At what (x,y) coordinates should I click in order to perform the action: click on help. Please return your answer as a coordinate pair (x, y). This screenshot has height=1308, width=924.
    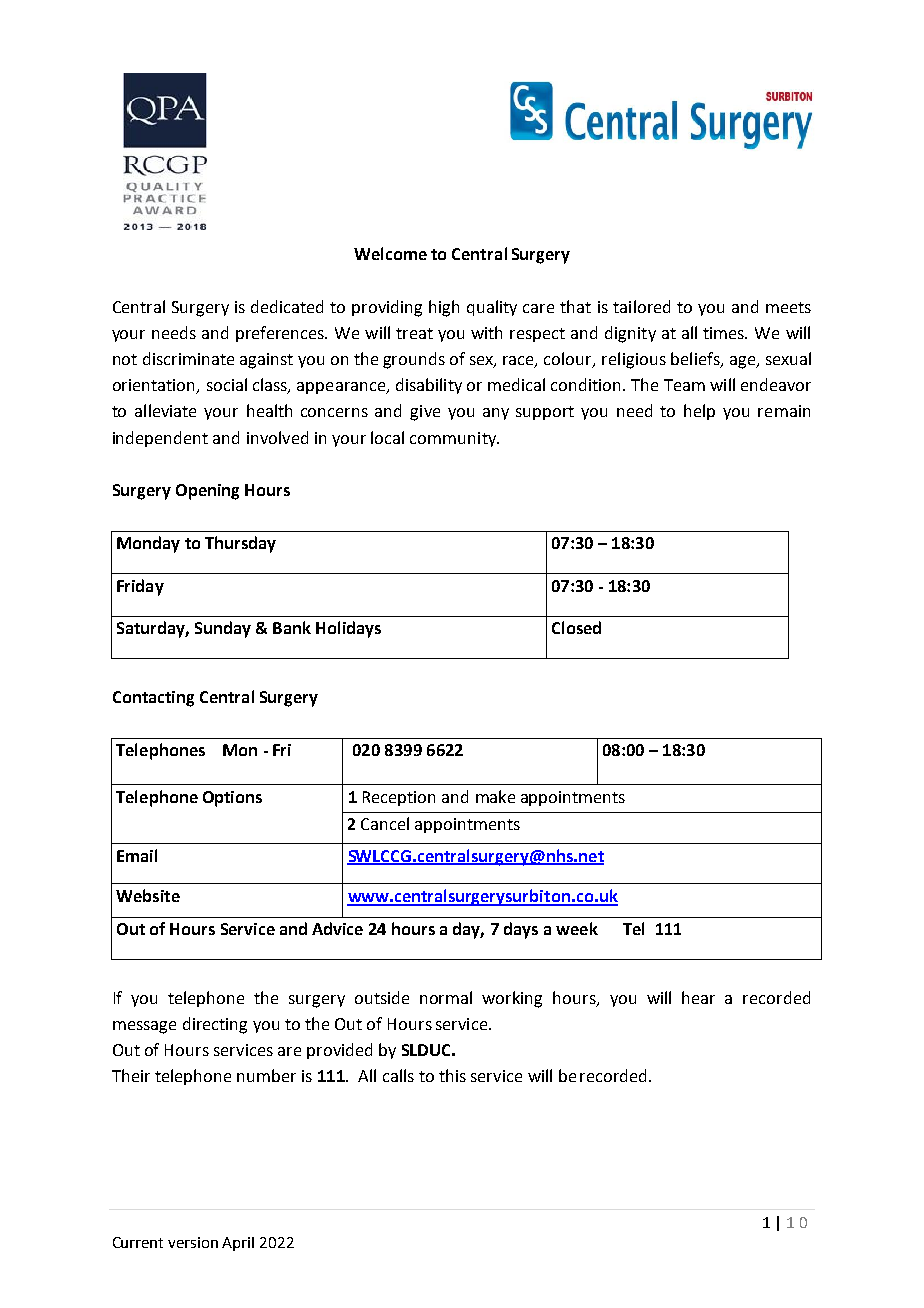
    Looking at the image, I should click on (699, 412).
